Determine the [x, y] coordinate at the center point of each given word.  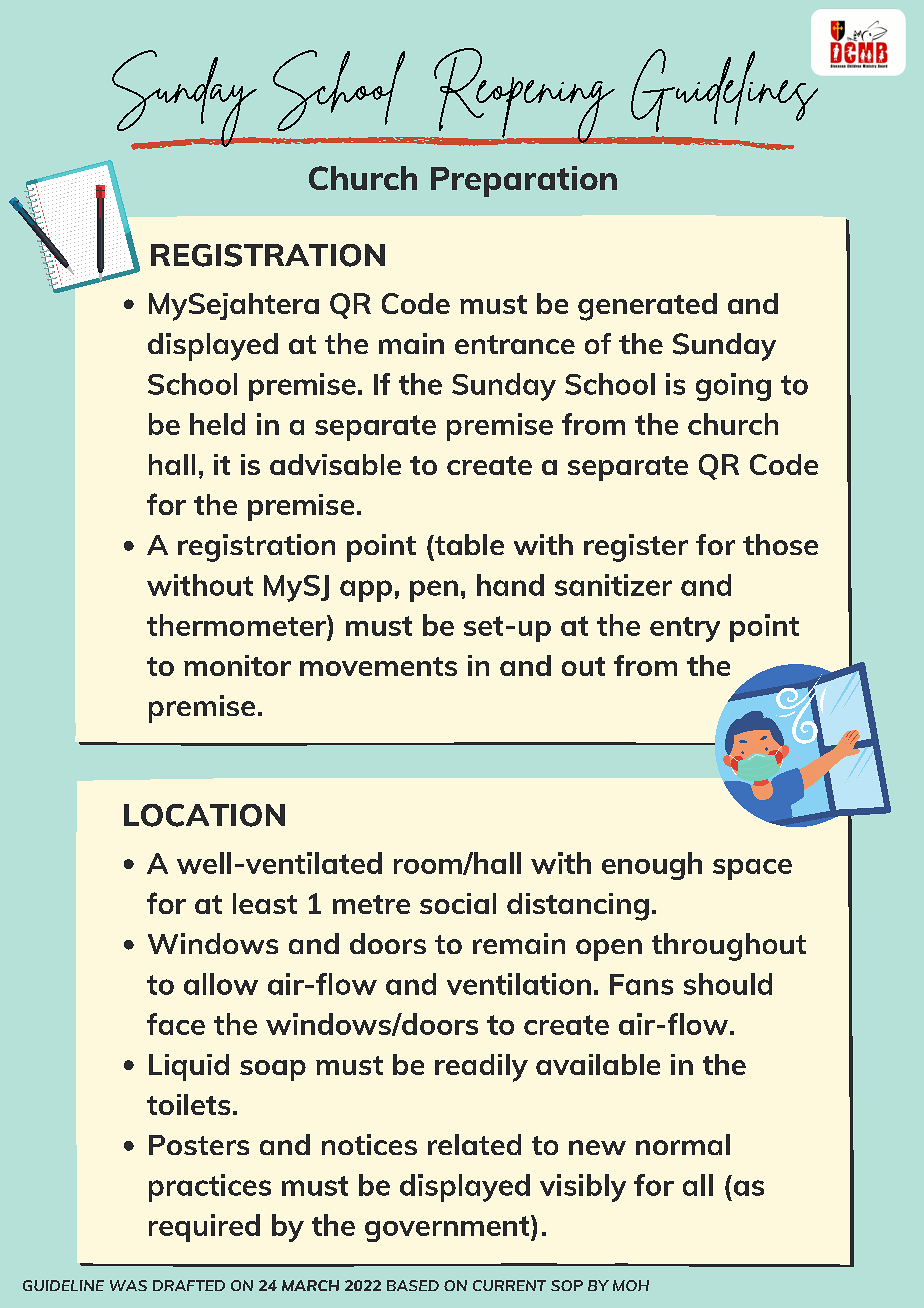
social [458, 903]
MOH [631, 1285]
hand [510, 585]
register [636, 548]
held [217, 424]
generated [647, 307]
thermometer [237, 625]
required [204, 1228]
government [448, 1228]
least [265, 903]
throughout [729, 947]
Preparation [524, 181]
